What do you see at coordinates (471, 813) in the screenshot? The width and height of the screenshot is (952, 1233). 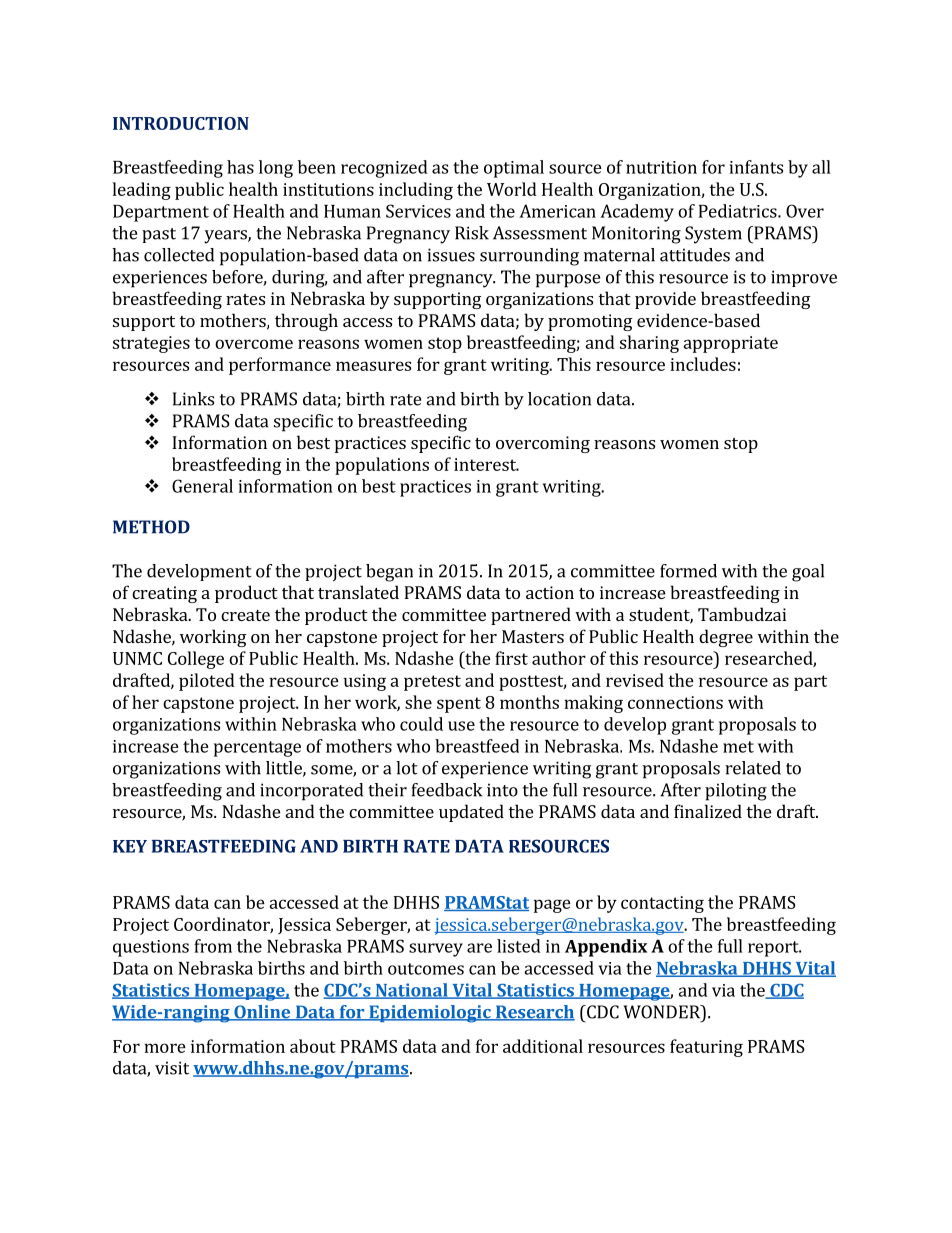 I see `updated` at bounding box center [471, 813].
